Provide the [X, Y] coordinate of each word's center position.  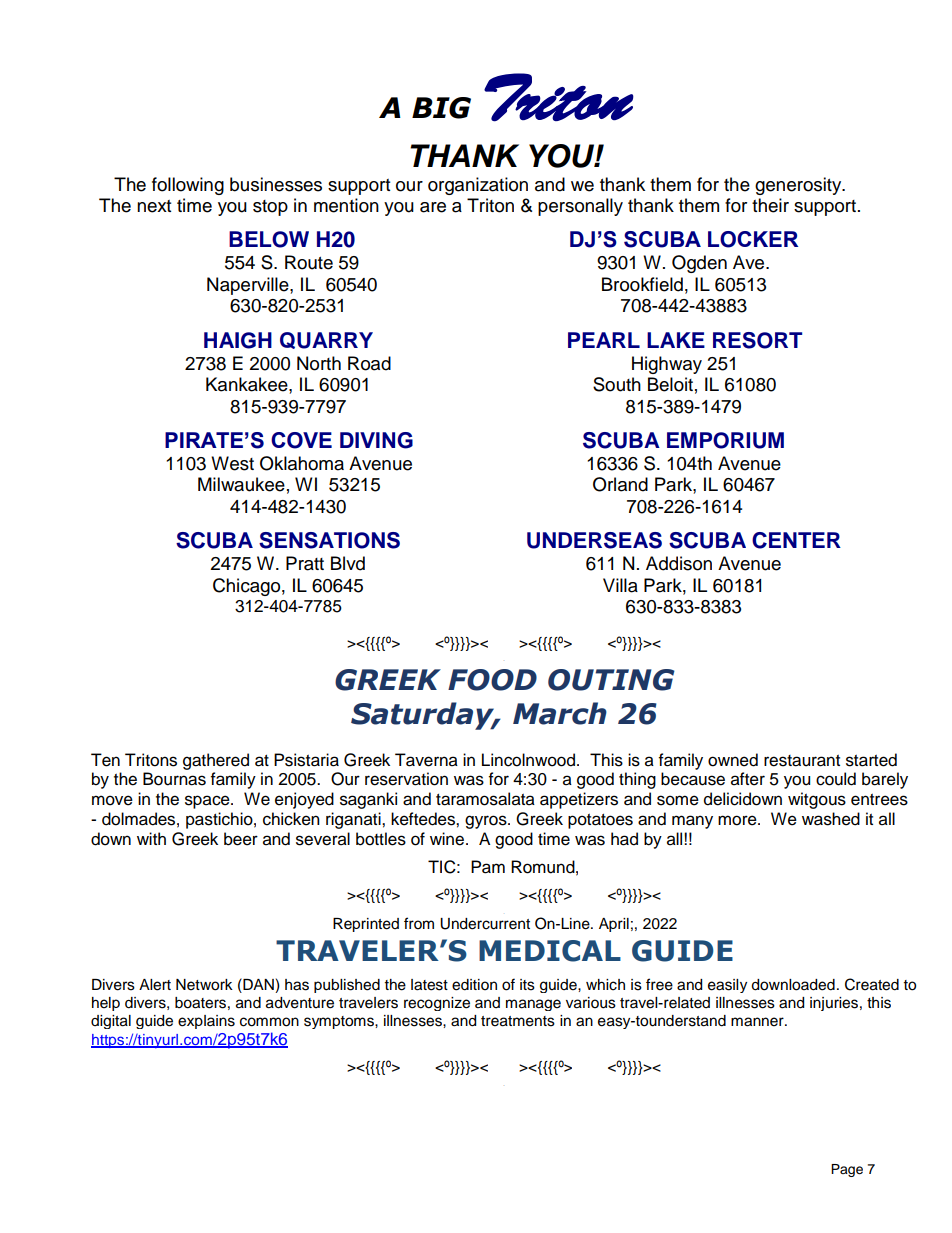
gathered [216, 761]
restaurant [802, 761]
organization [478, 186]
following [188, 186]
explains [206, 1022]
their [770, 205]
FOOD [492, 680]
